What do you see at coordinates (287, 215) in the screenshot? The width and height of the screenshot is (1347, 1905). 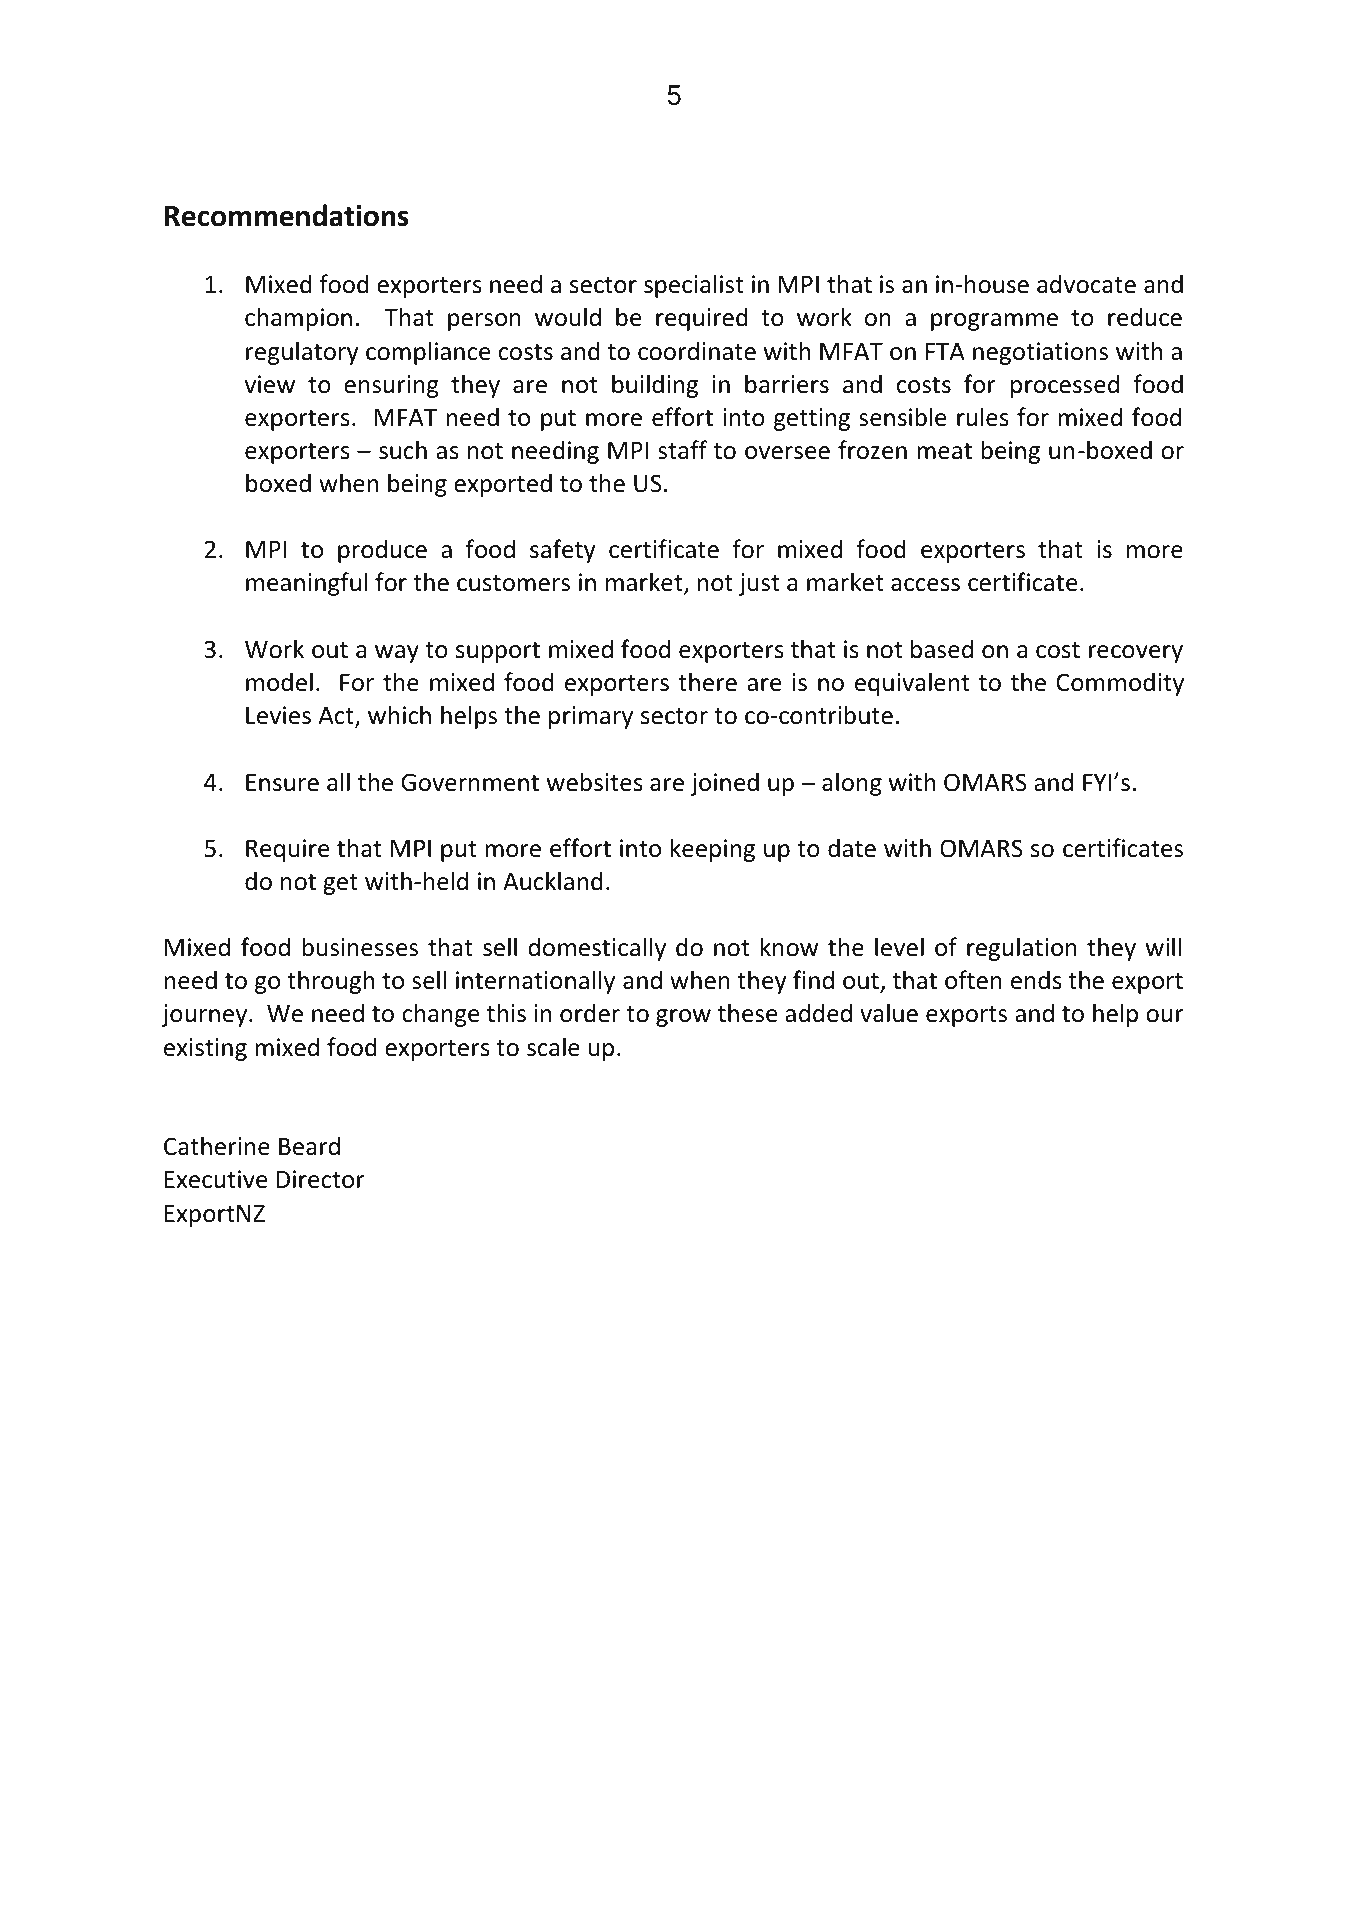 I see `Recommendations` at bounding box center [287, 215].
